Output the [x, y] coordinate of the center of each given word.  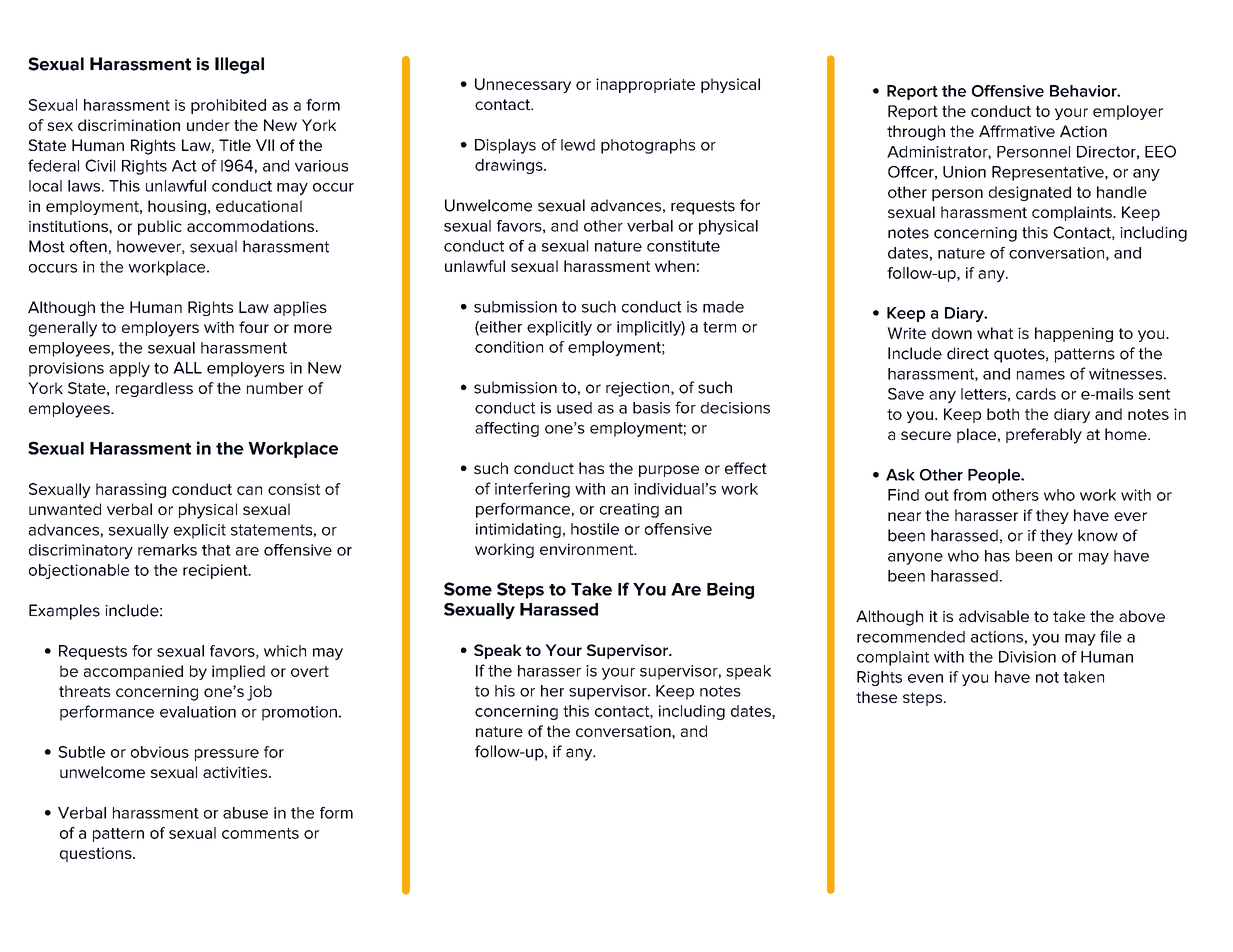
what [995, 333]
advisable [994, 616]
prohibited [228, 106]
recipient [216, 571]
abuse [245, 813]
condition [509, 347]
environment [588, 549]
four [254, 327]
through [916, 133]
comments [260, 833]
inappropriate [645, 85]
